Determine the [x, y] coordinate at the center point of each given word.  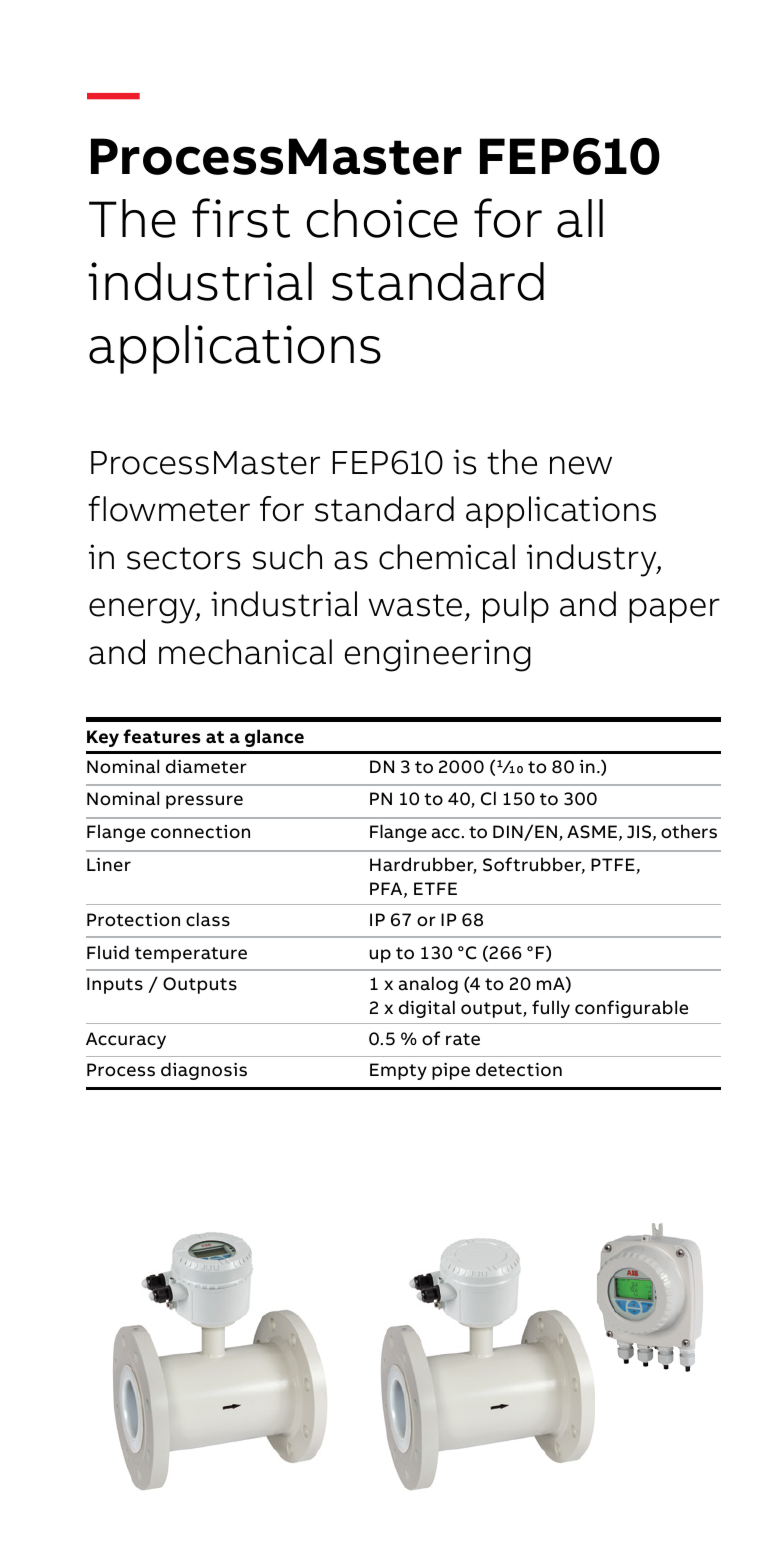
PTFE [613, 864]
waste [415, 605]
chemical [447, 557]
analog [428, 985]
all [580, 218]
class [208, 919]
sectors [183, 558]
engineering [438, 655]
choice [382, 218]
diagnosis [204, 1071]
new [581, 465]
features [162, 736]
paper [674, 610]
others [689, 831]
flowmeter [169, 509]
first [241, 218]
